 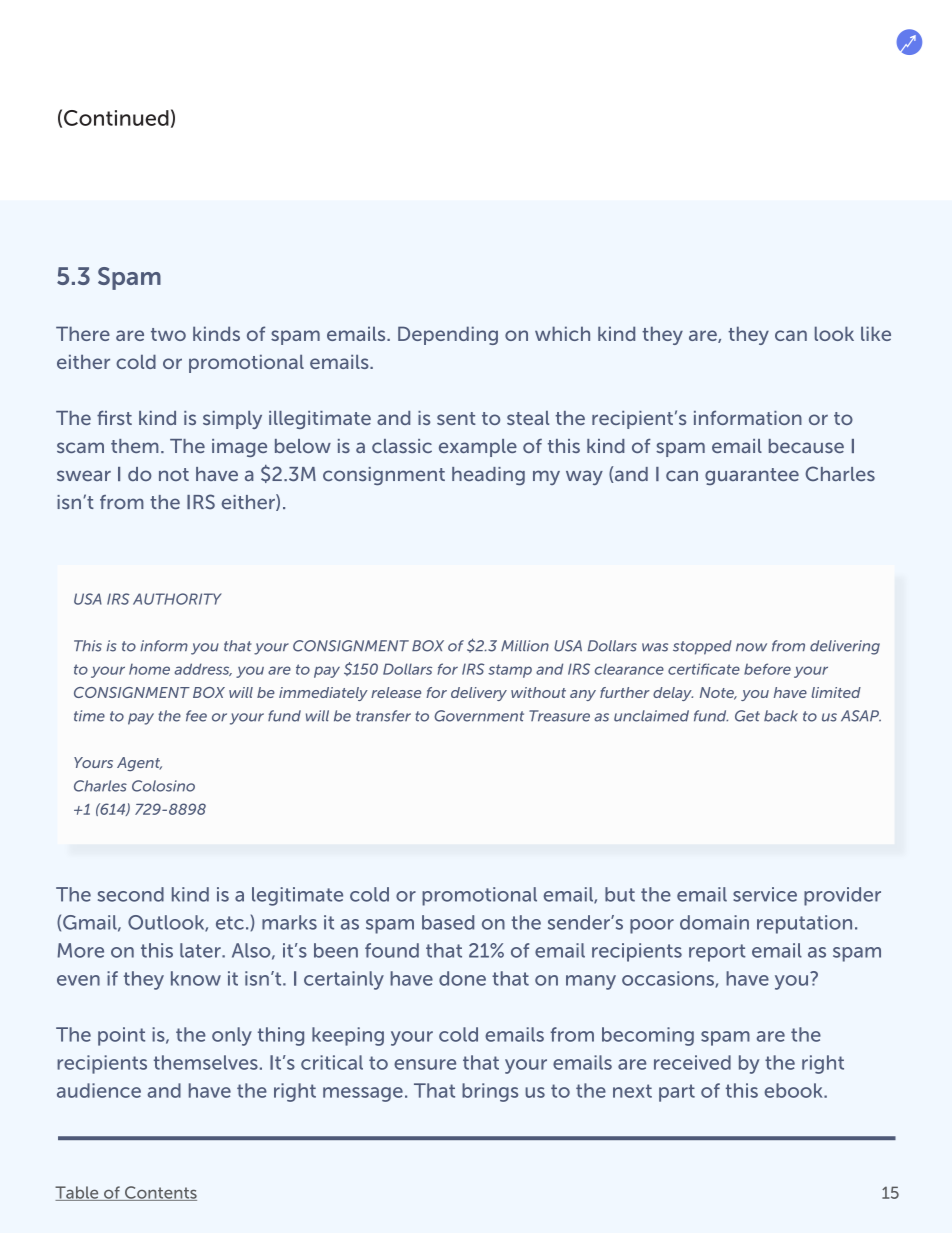 What do you see at coordinates (876, 333) in the page?
I see `like` at bounding box center [876, 333].
